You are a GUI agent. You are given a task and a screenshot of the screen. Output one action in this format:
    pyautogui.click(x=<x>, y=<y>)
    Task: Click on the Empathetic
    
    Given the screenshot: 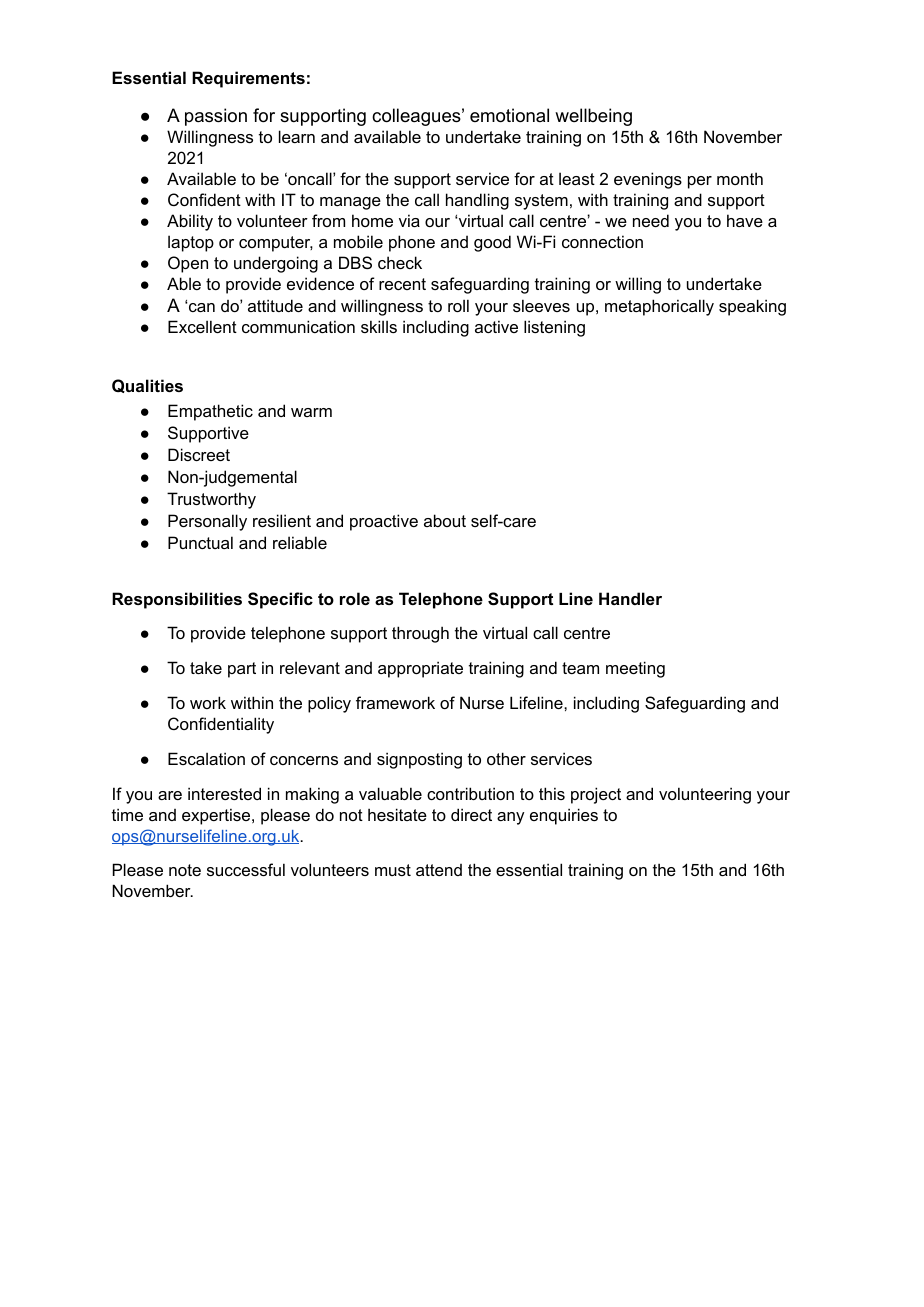 What is the action you would take?
    pyautogui.click(x=210, y=412)
